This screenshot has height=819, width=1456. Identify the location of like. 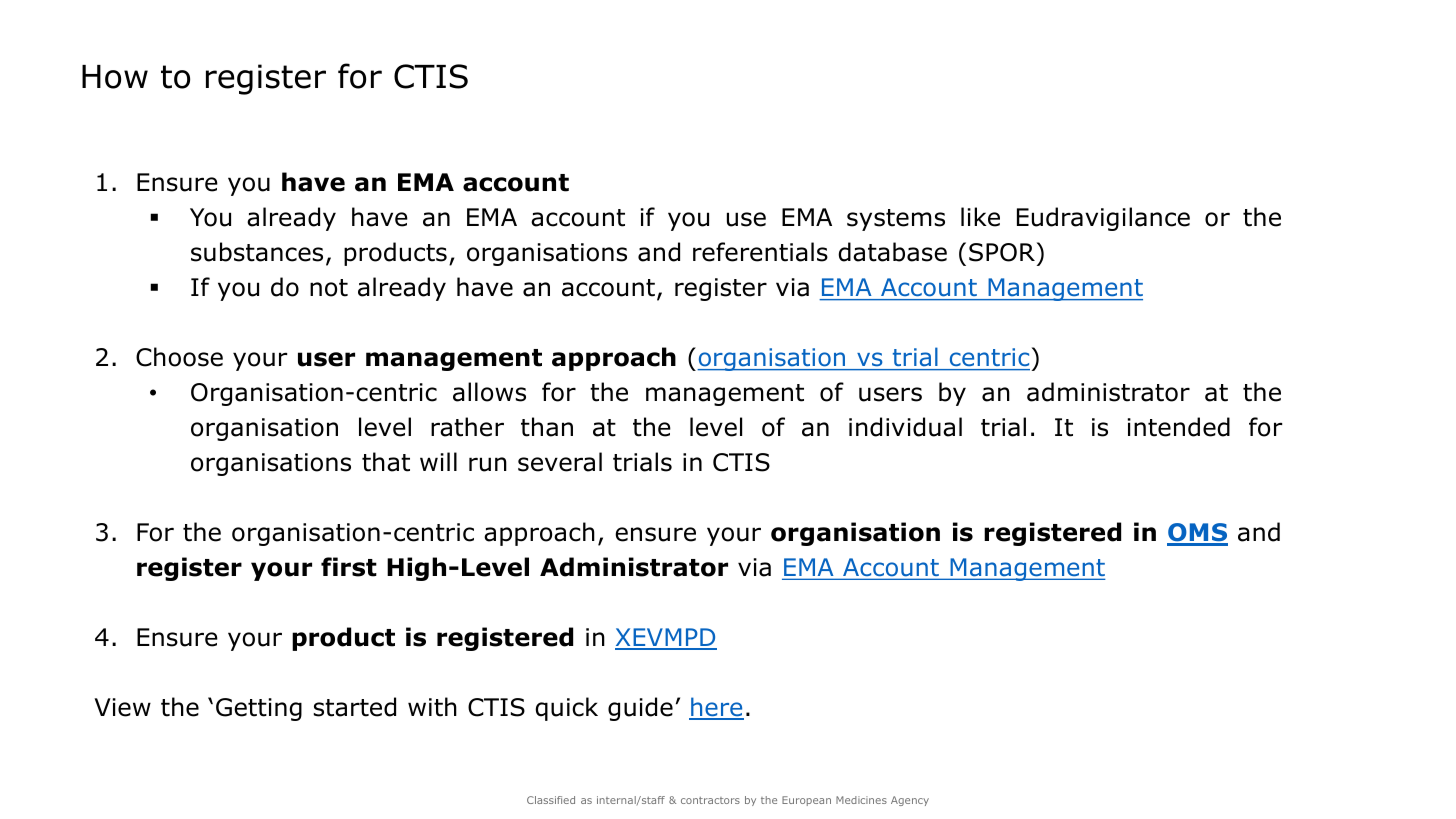
(980, 217).
